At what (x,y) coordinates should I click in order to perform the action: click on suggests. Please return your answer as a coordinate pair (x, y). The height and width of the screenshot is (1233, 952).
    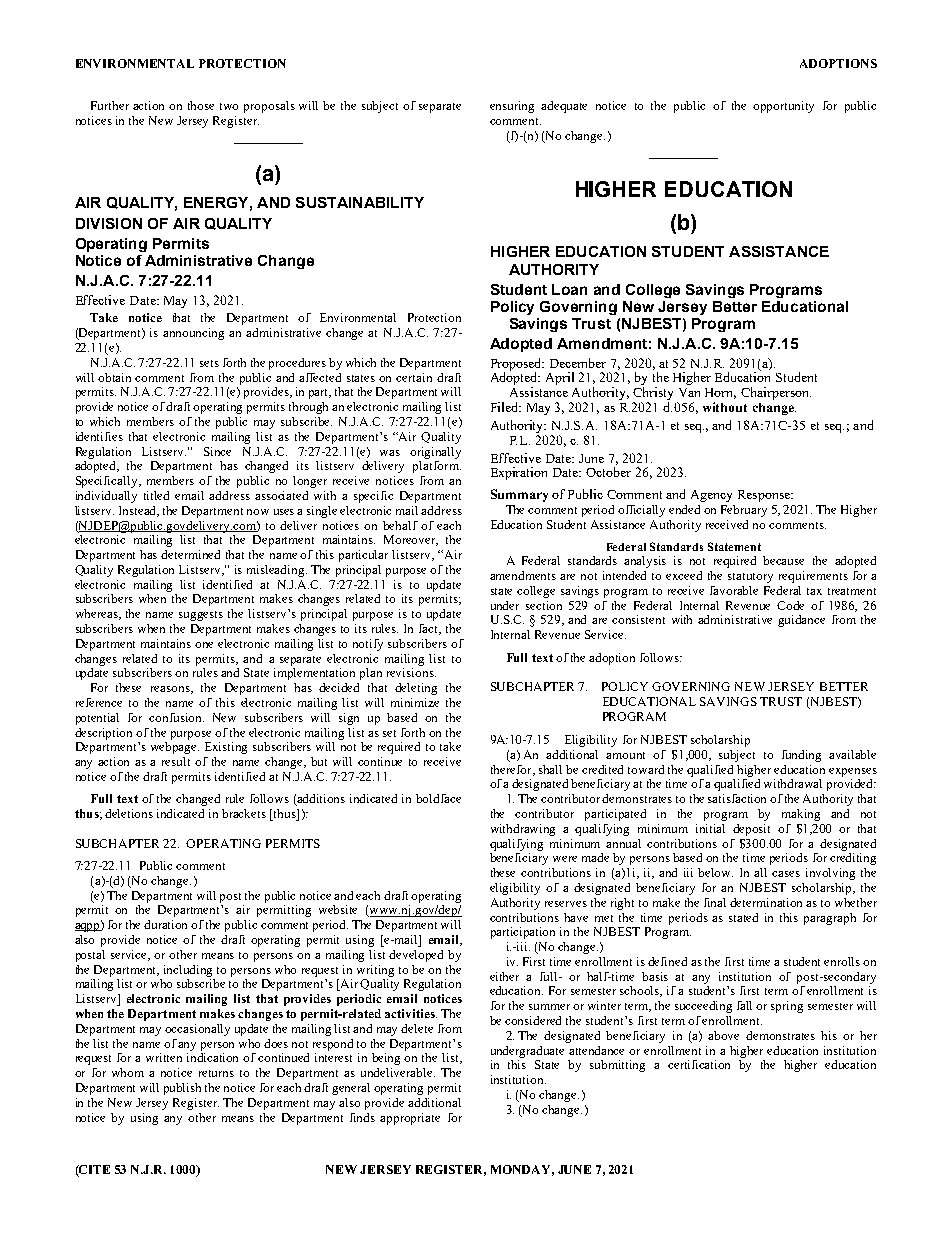
    Looking at the image, I should click on (201, 616).
